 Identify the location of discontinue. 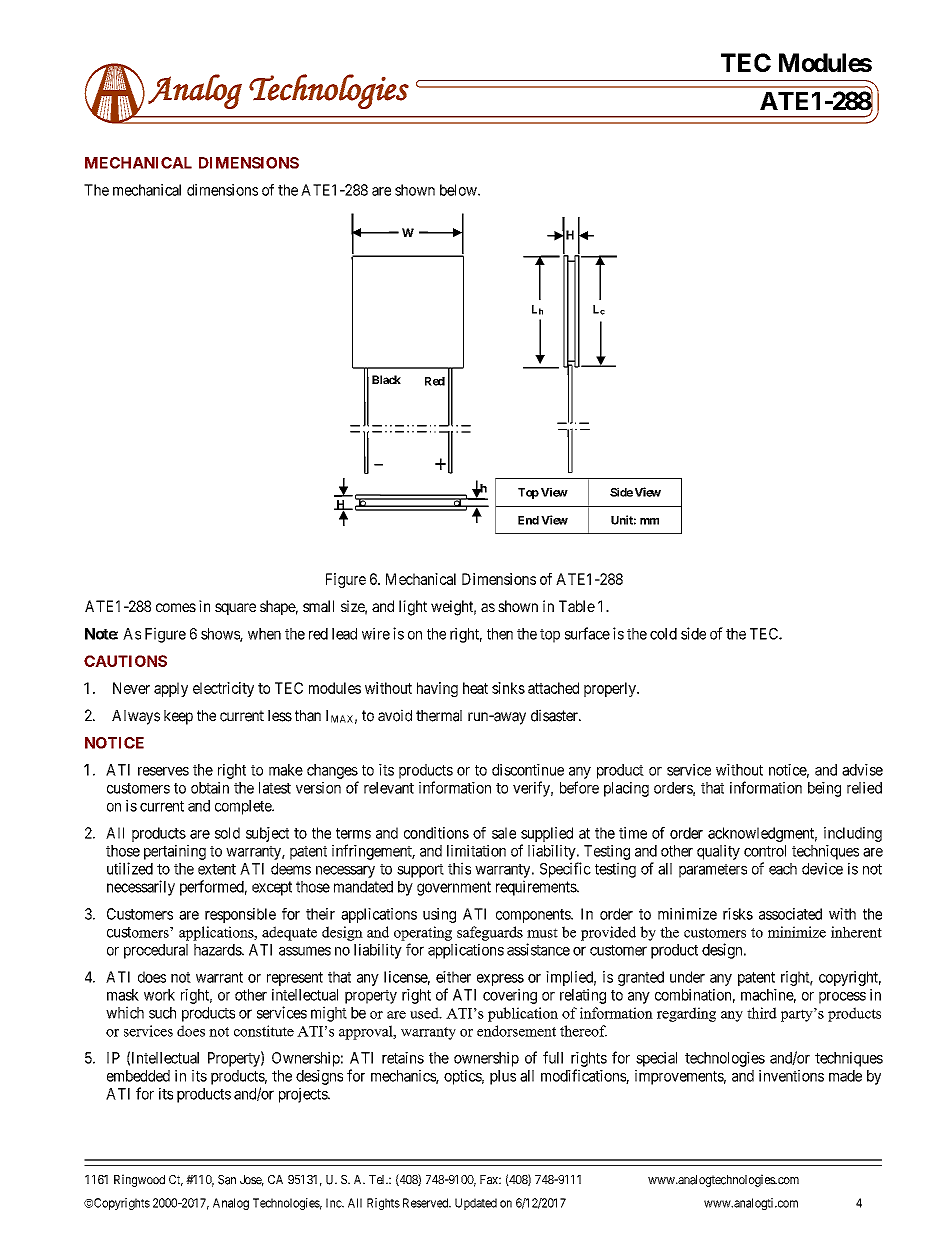
(528, 770).
